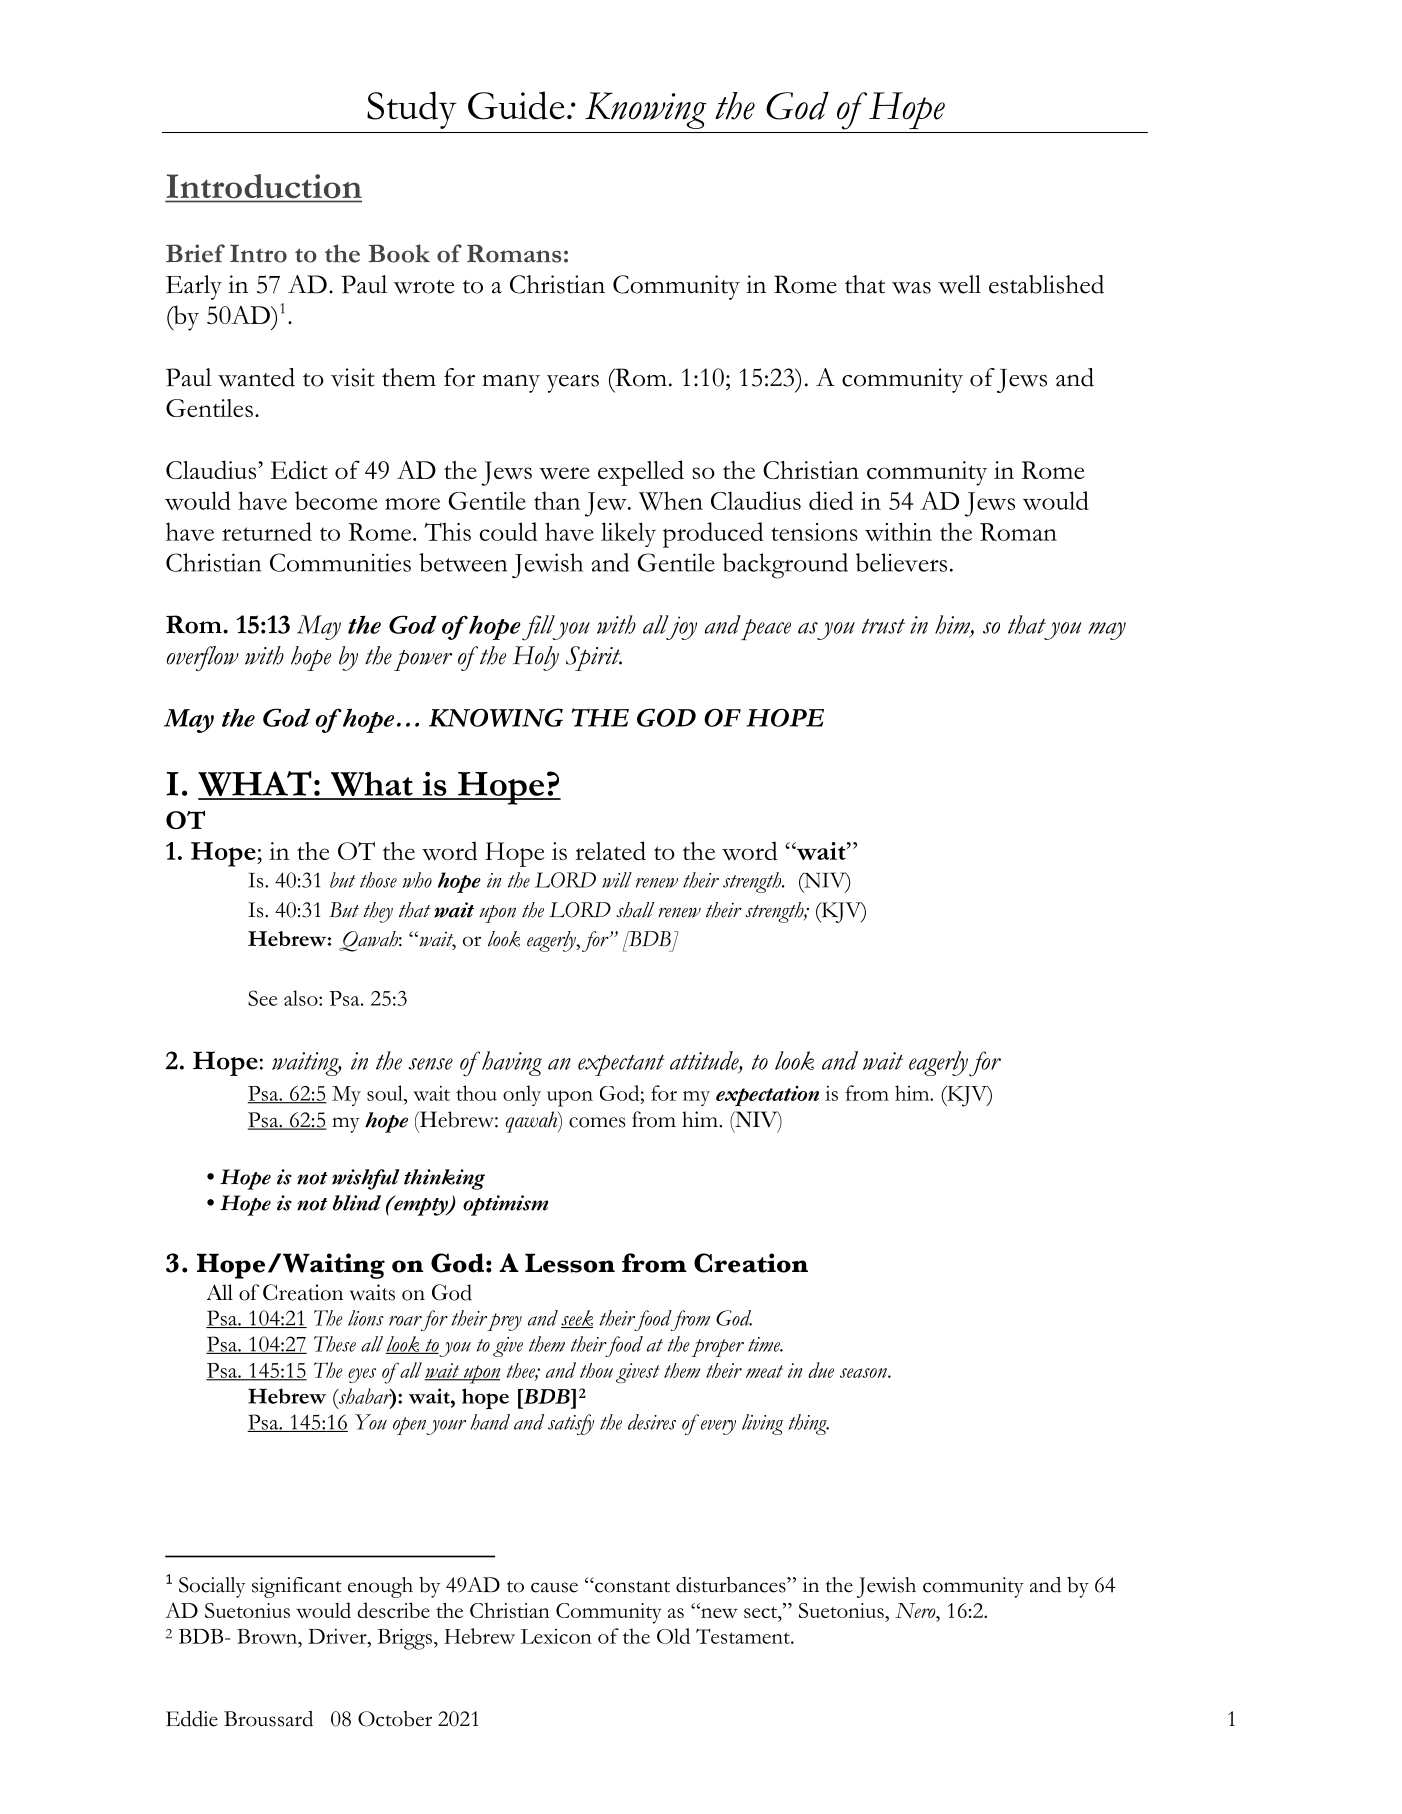  What do you see at coordinates (635, 910) in the screenshot?
I see `shall` at bounding box center [635, 910].
